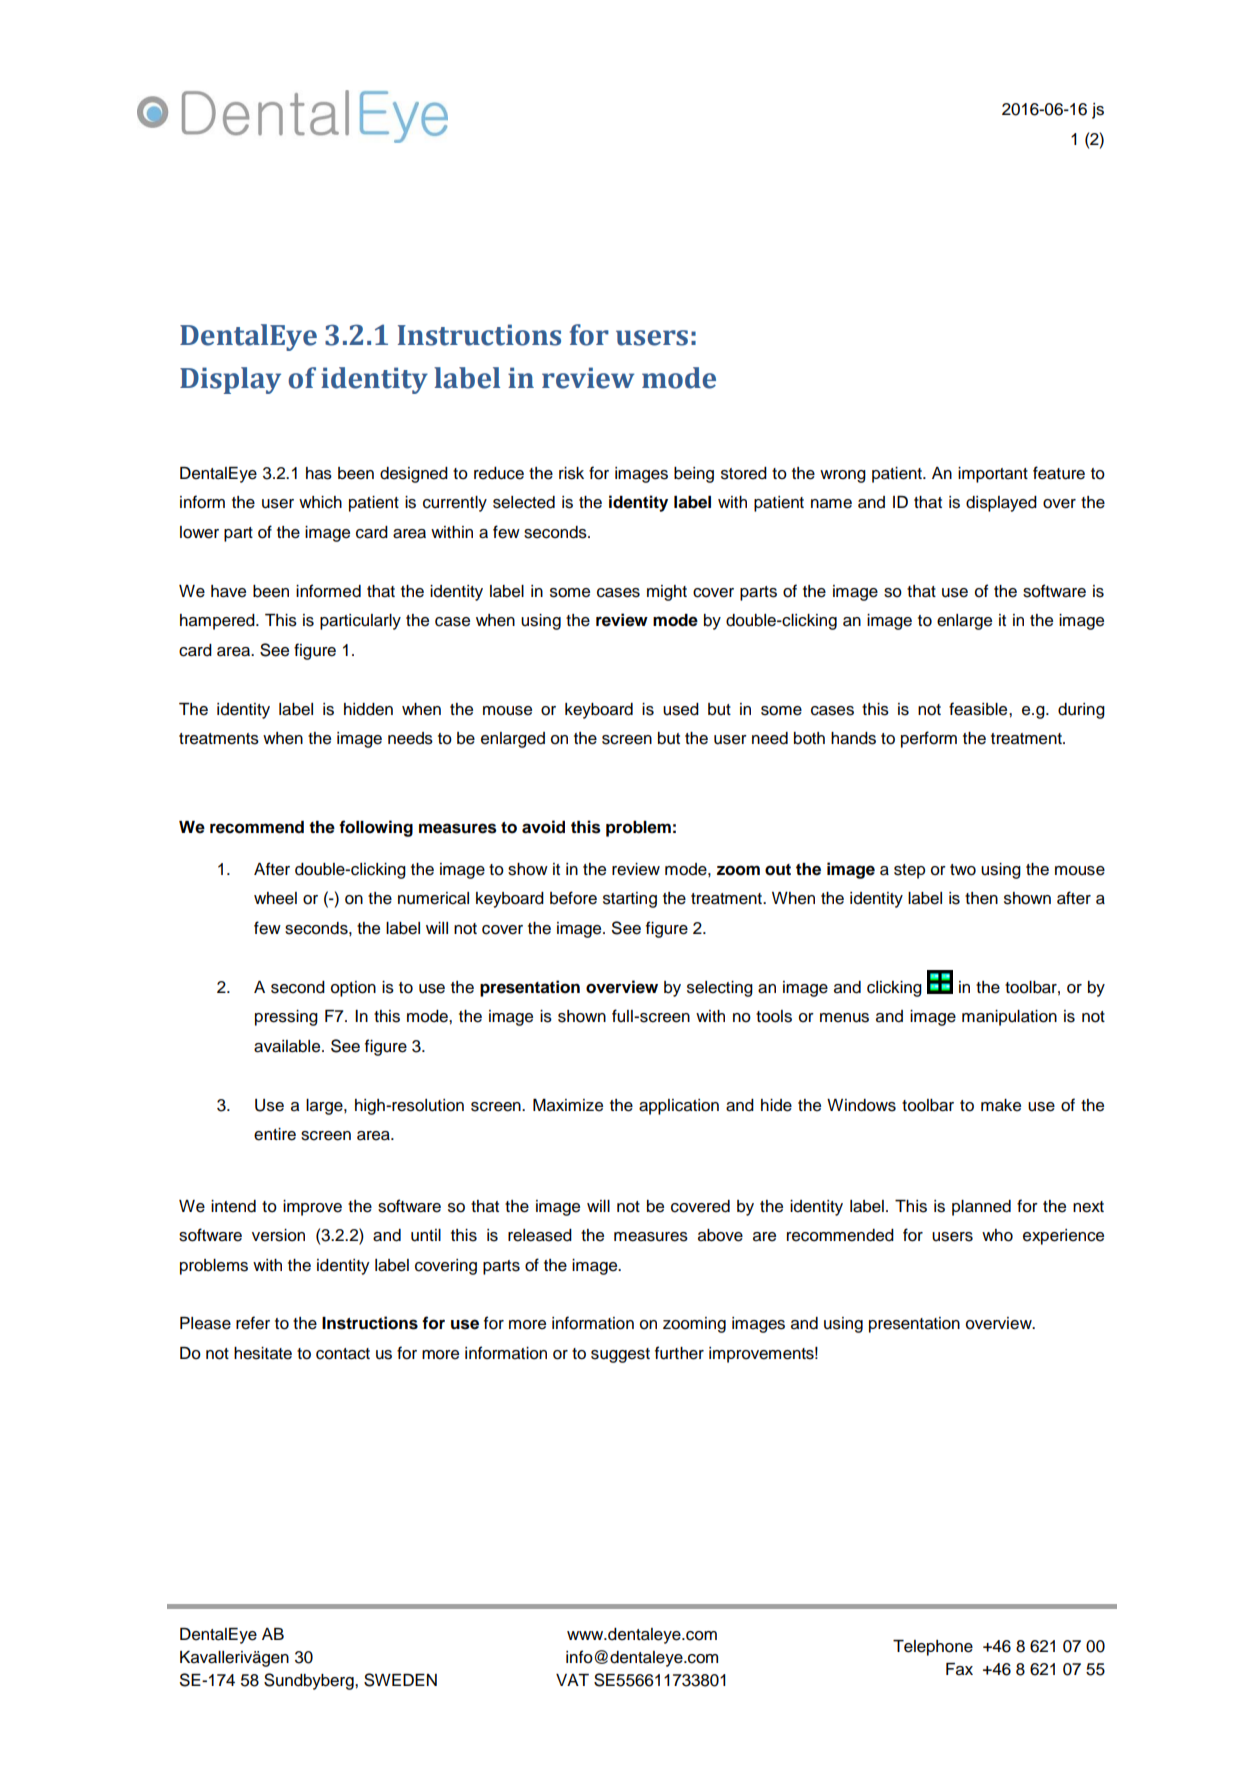 The height and width of the screenshot is (1773, 1254). What do you see at coordinates (993, 475) in the screenshot?
I see `important` at bounding box center [993, 475].
